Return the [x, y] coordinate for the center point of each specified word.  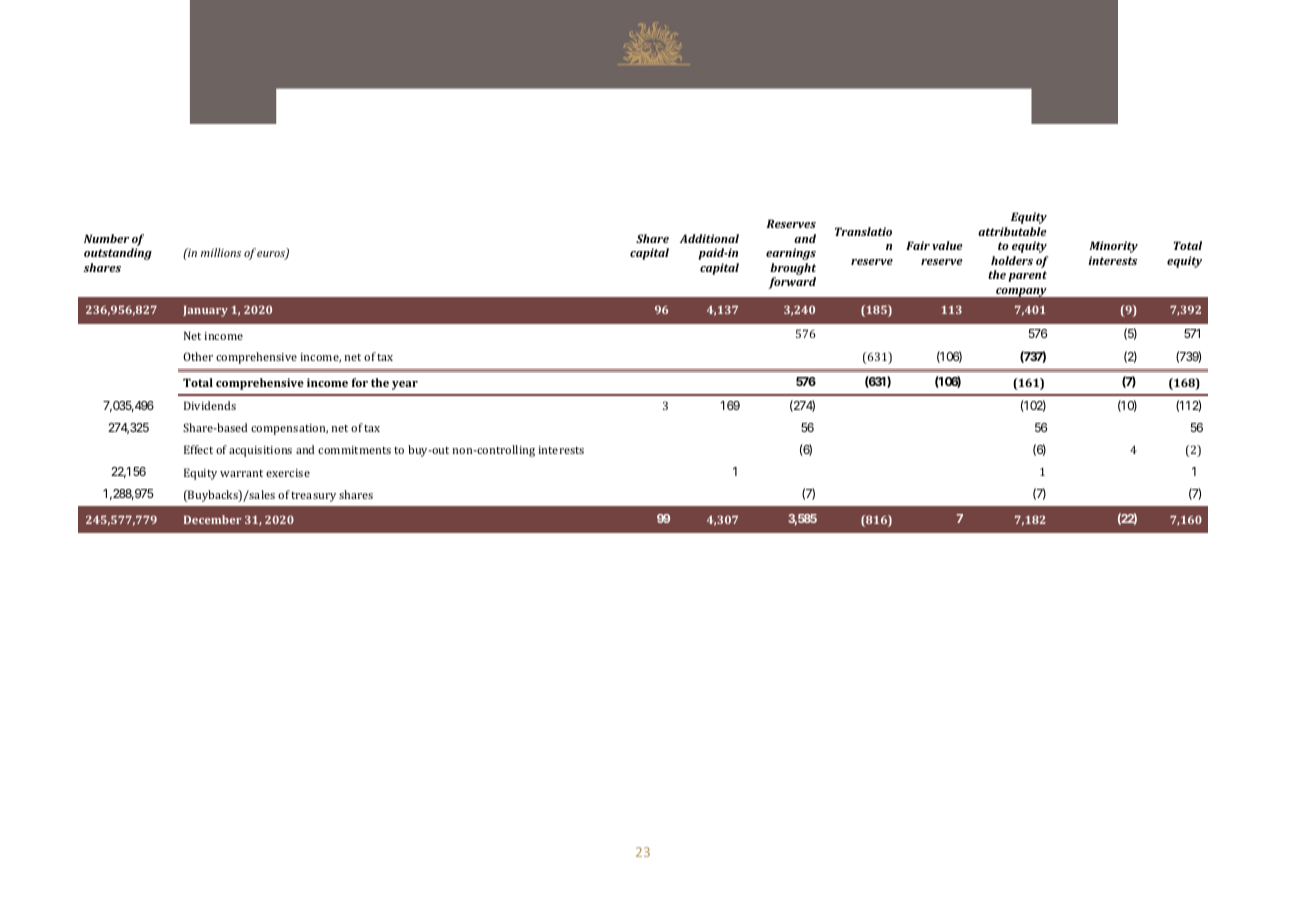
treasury [313, 497]
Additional [709, 238]
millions [221, 252]
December [213, 519]
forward [792, 283]
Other [198, 356]
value [947, 245]
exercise [288, 473]
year [405, 385]
